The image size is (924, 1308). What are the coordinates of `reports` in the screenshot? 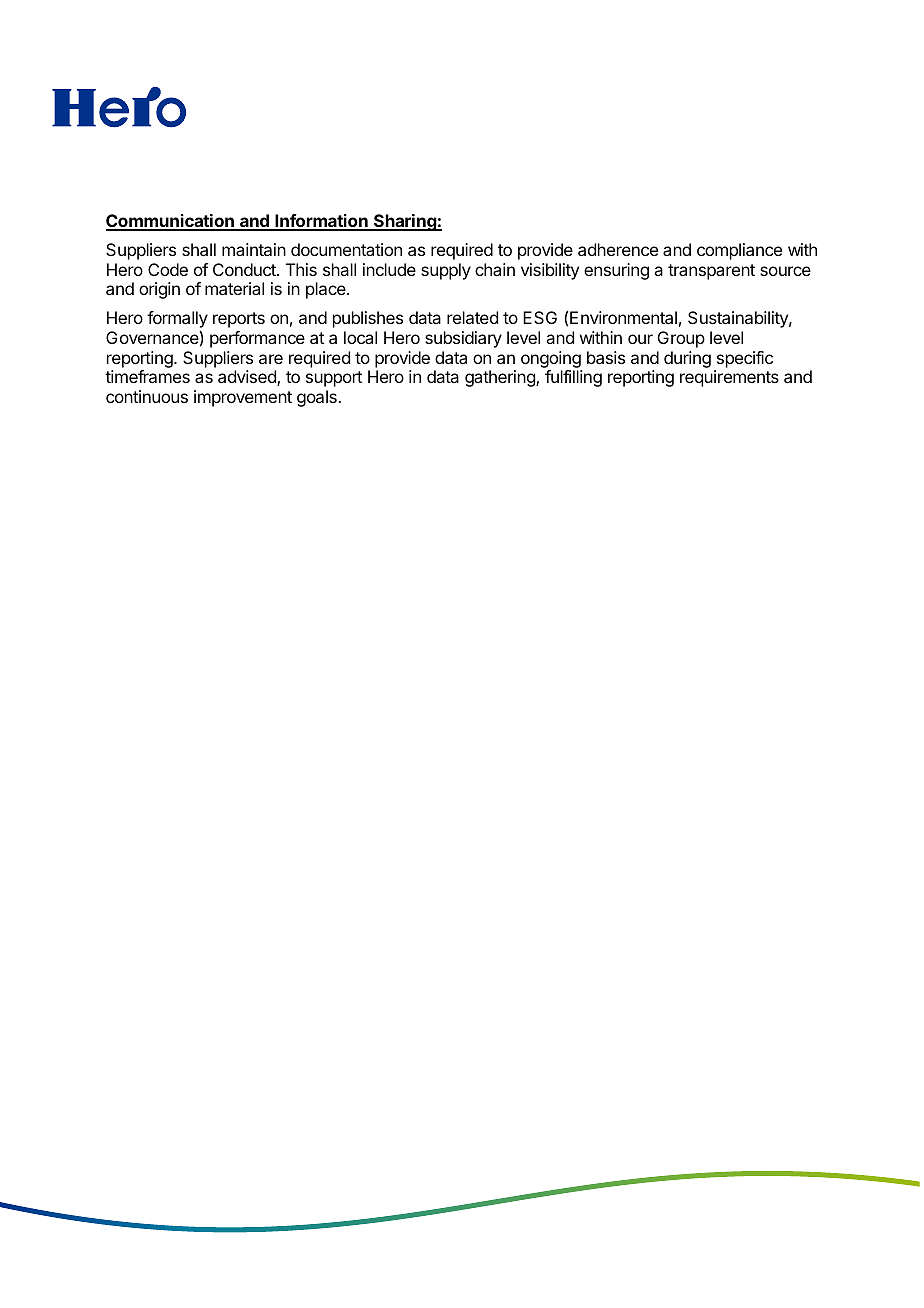 It's located at (239, 320).
